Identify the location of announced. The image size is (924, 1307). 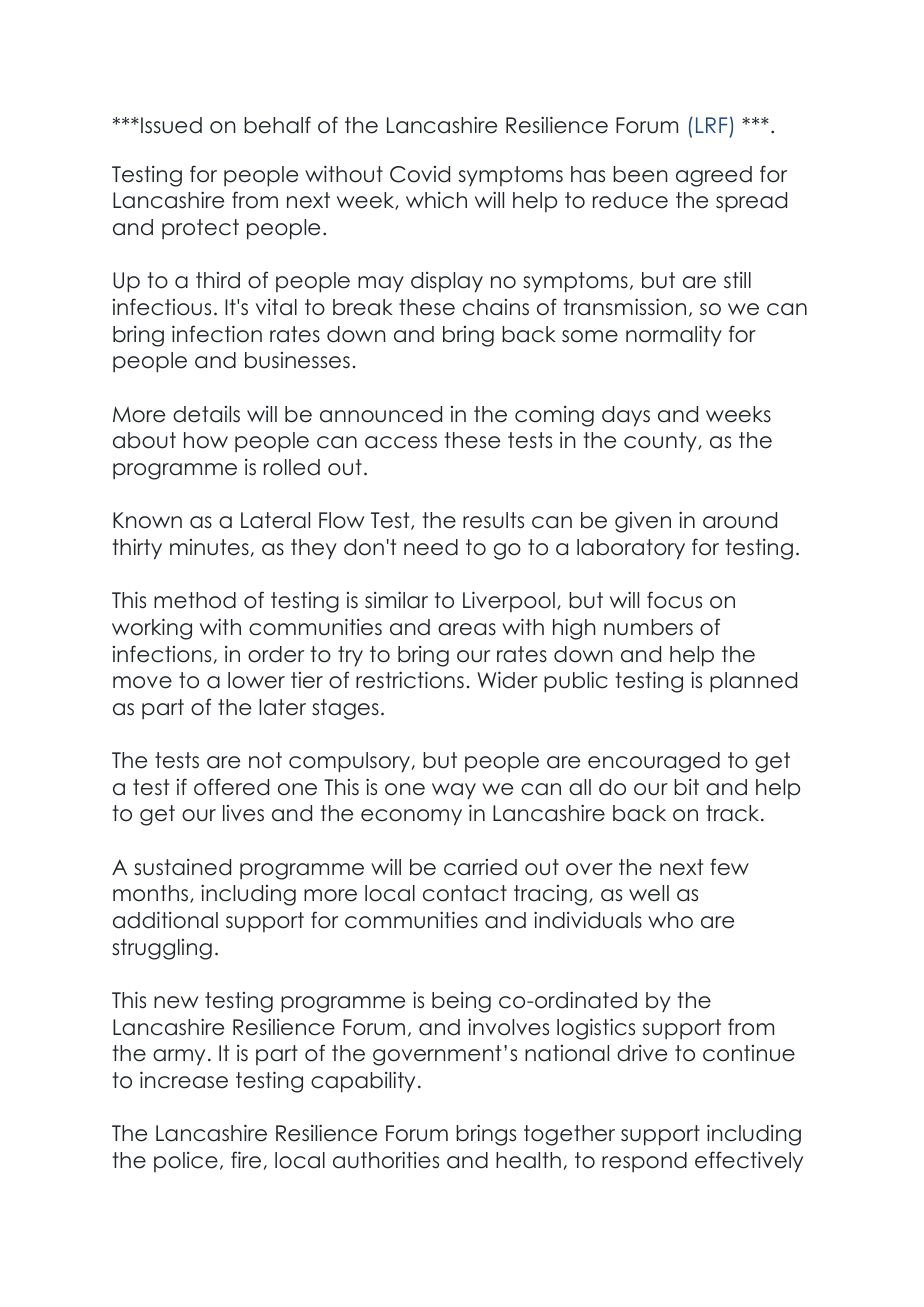
(381, 414).
